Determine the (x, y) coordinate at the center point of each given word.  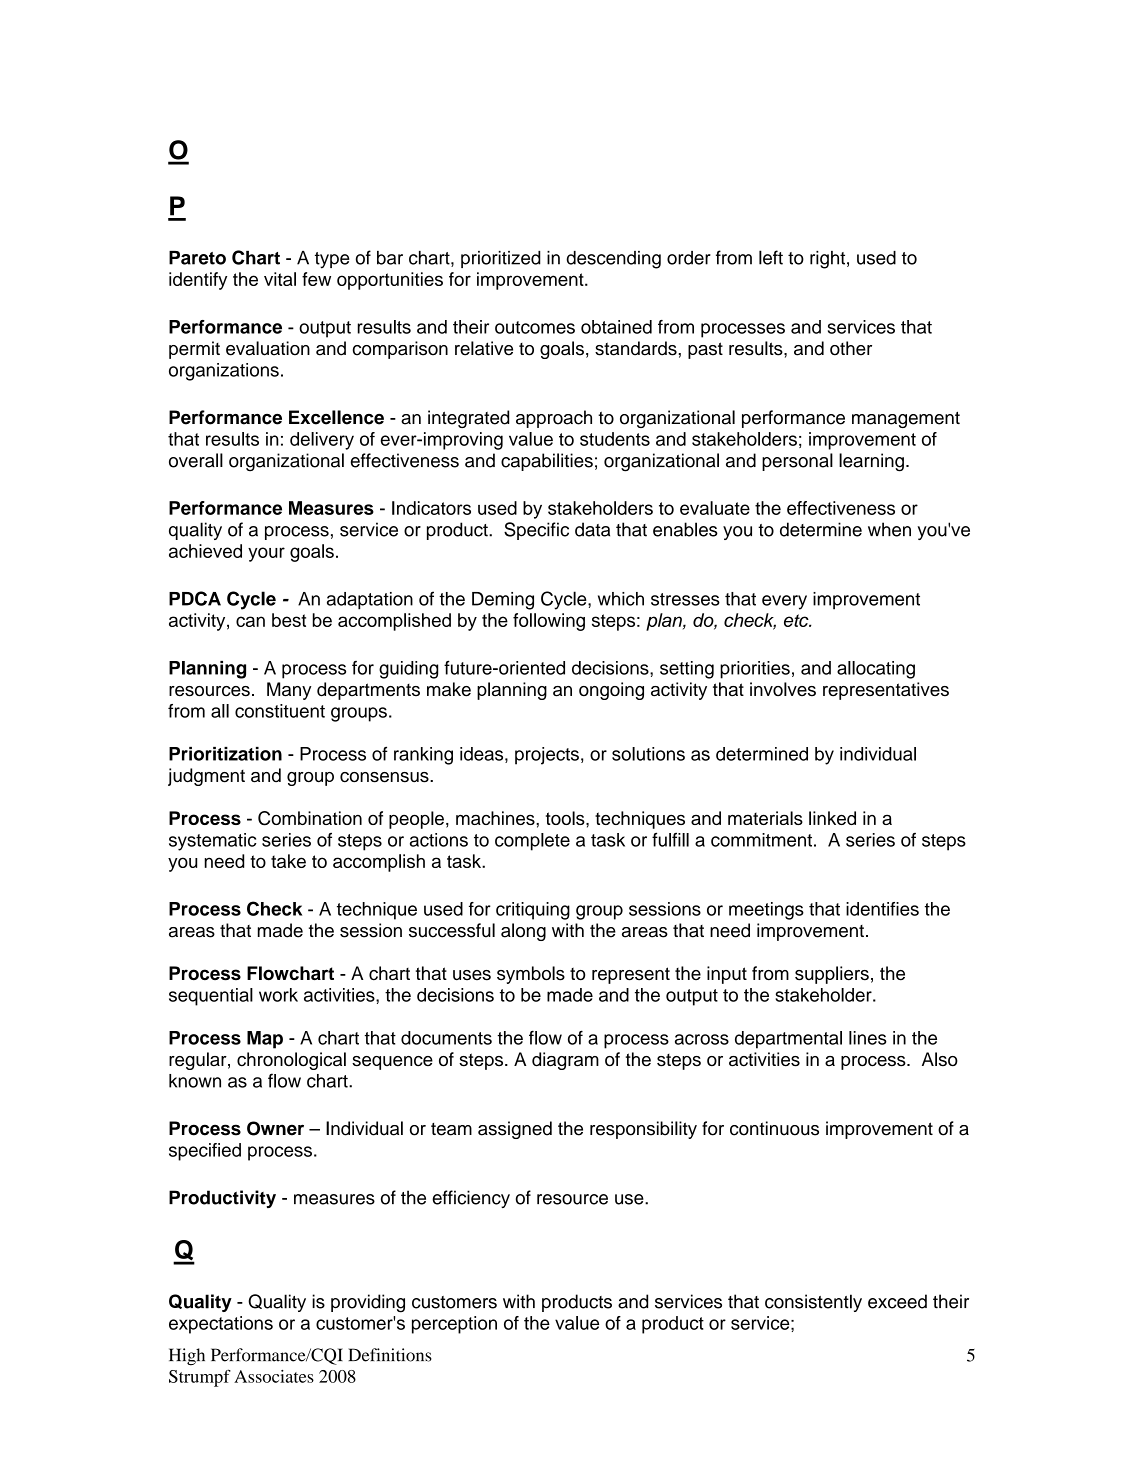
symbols (531, 975)
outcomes (535, 327)
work (278, 995)
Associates (274, 1376)
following (549, 622)
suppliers (832, 975)
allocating (876, 670)
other (851, 348)
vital (280, 279)
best (289, 620)
